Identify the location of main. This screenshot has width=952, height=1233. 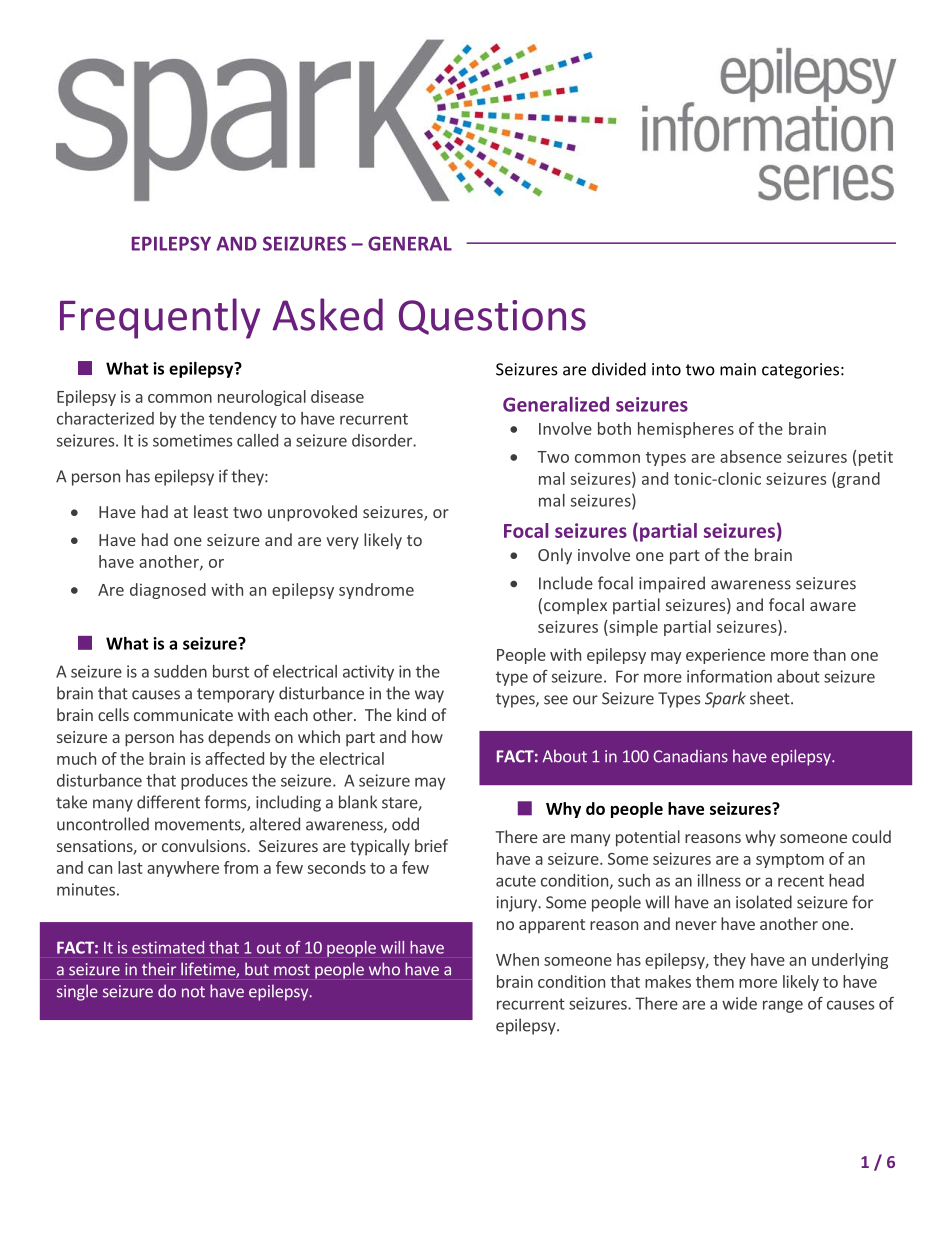
(738, 369).
